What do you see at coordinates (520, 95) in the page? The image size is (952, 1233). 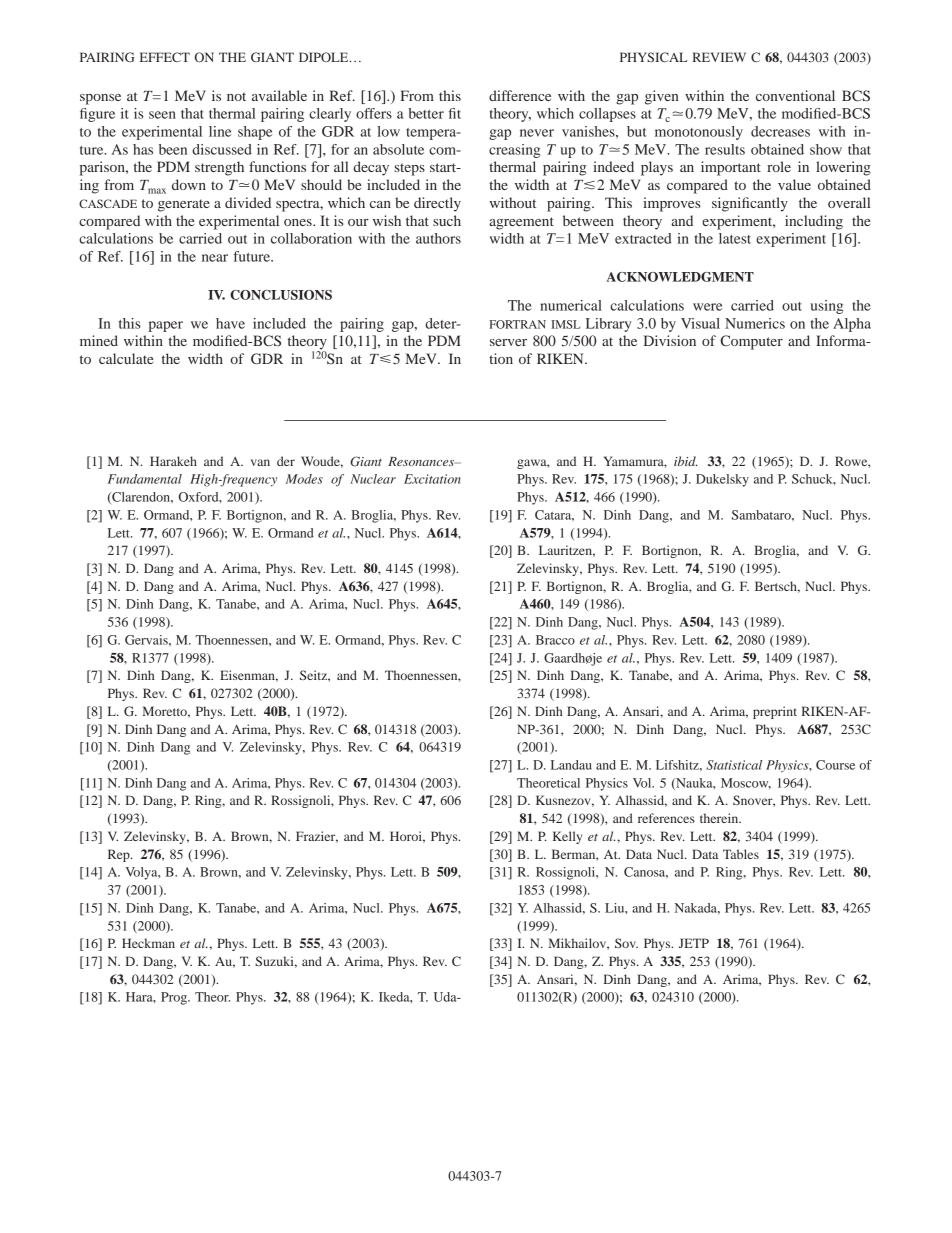 I see `difference` at bounding box center [520, 95].
